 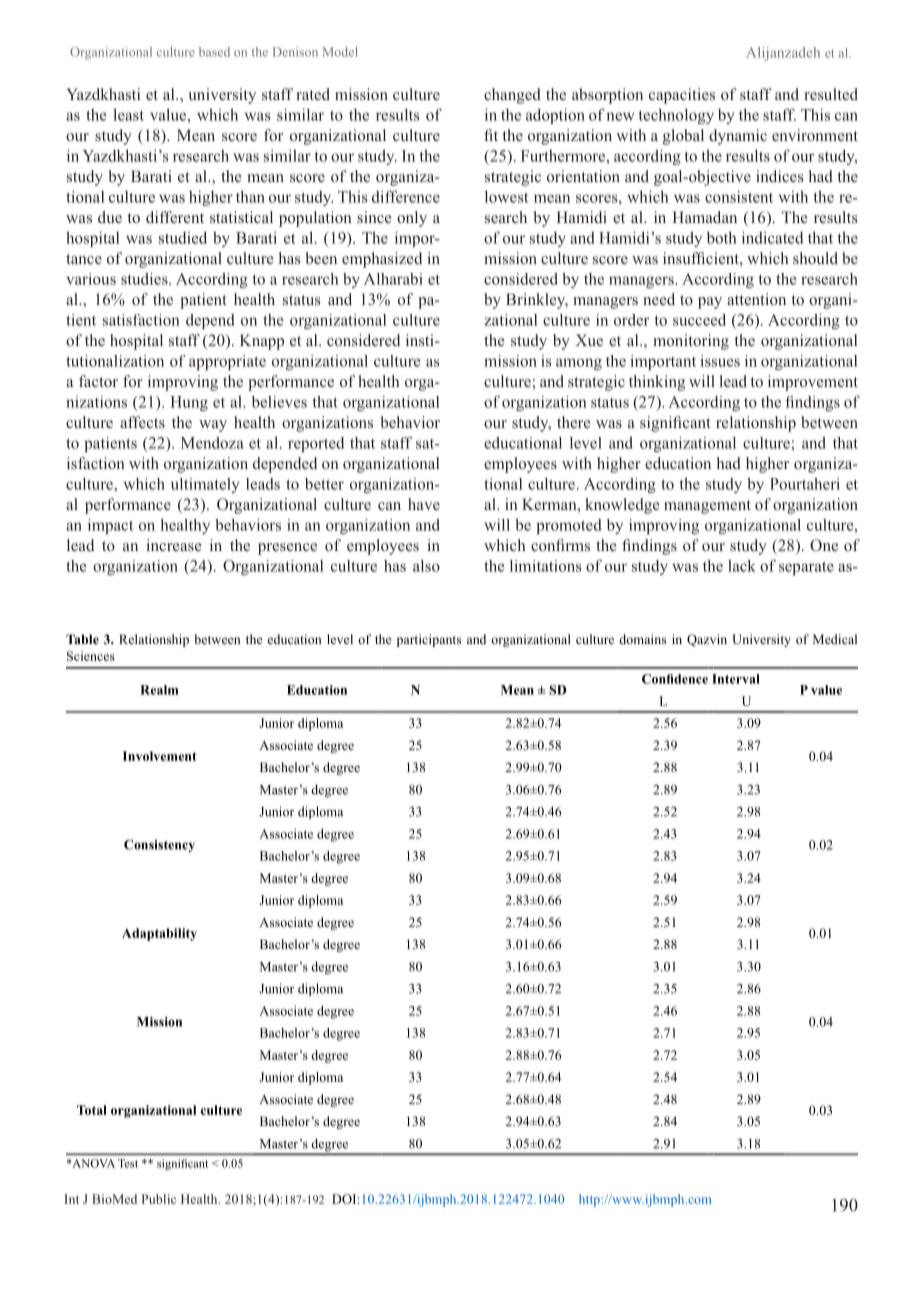 I want to click on Test, so click(x=128, y=1163).
